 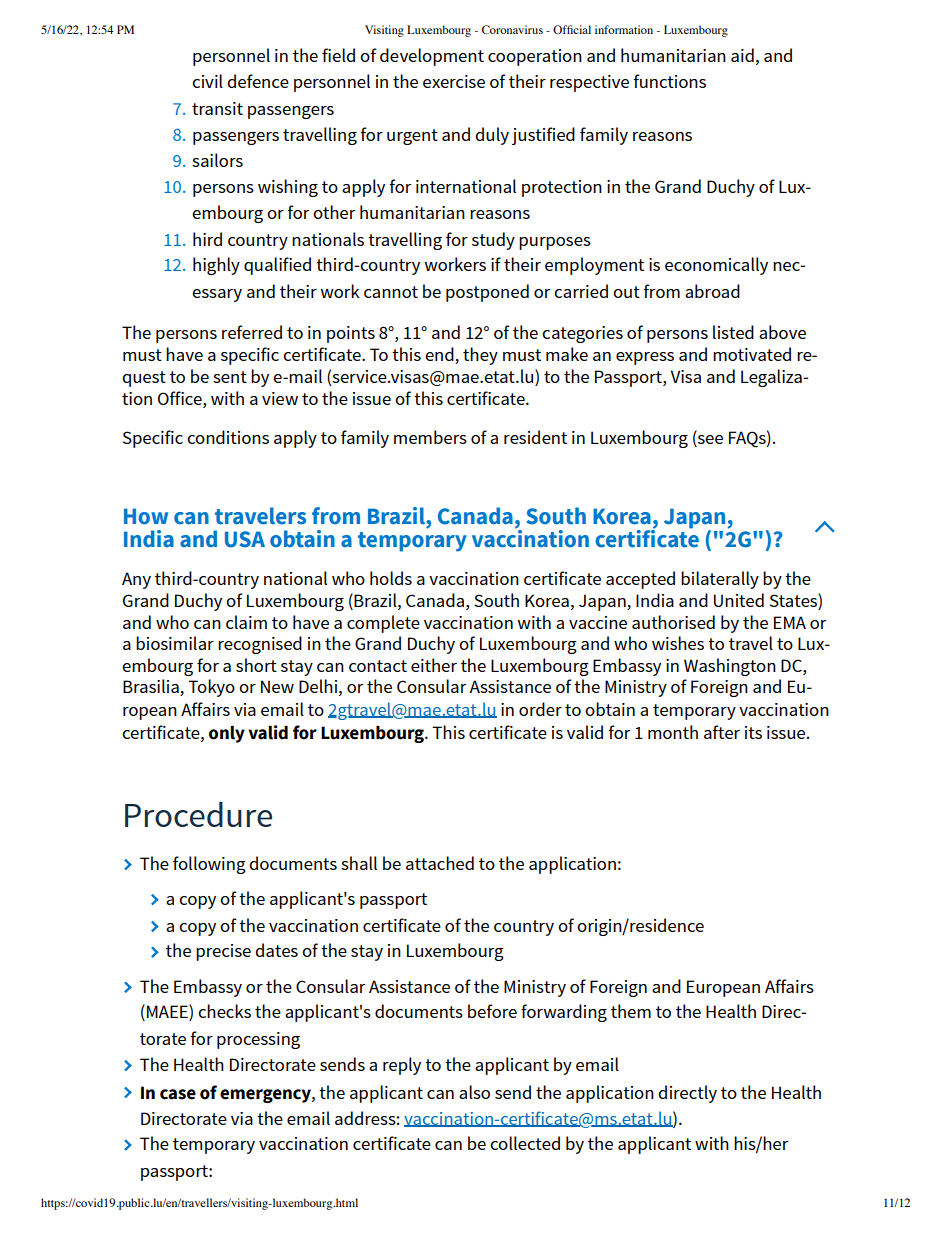 What do you see at coordinates (720, 580) in the screenshot?
I see `bilaterally` at bounding box center [720, 580].
